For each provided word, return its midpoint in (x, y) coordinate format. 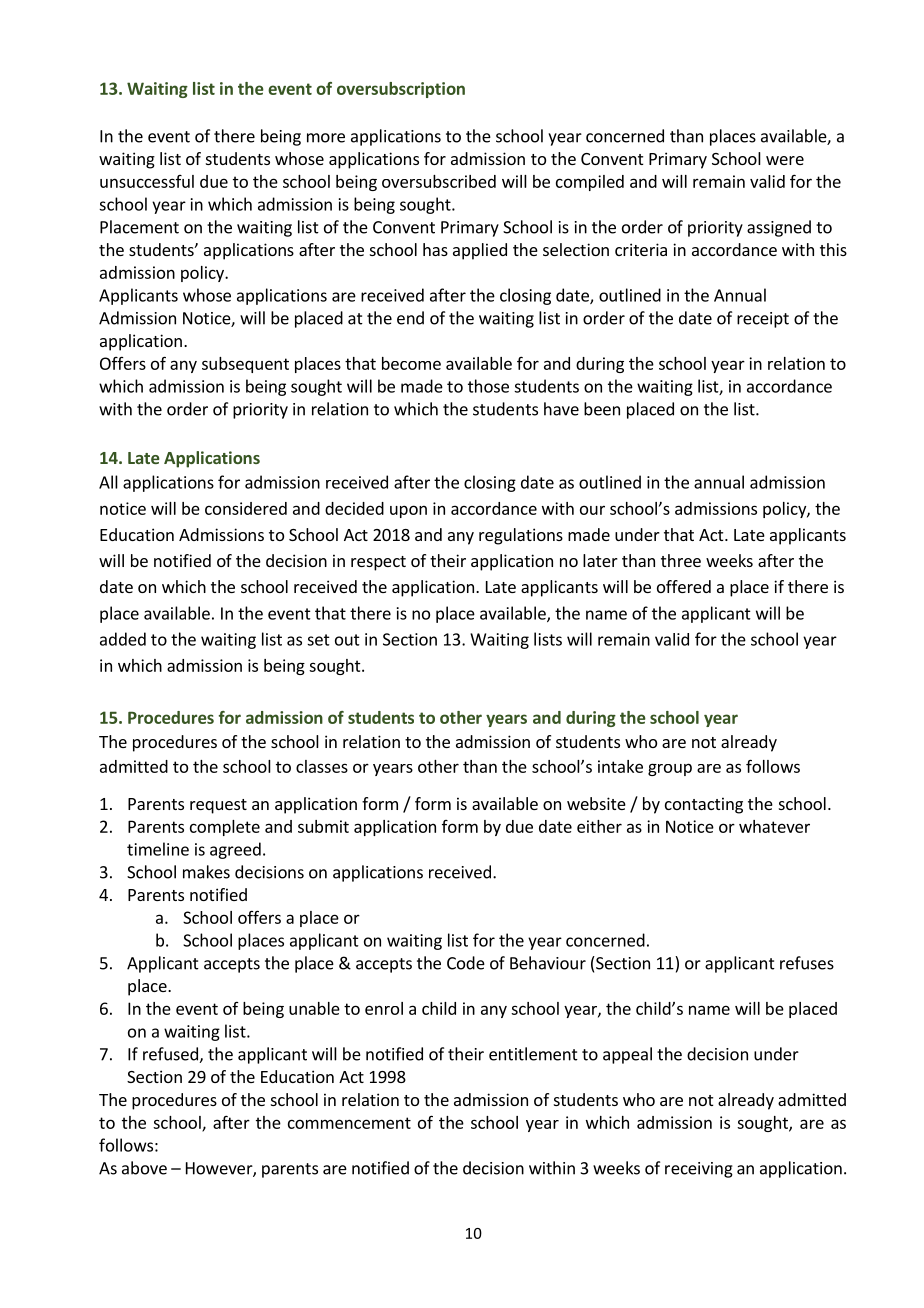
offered (684, 586)
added (123, 639)
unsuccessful (147, 181)
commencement (349, 1123)
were (785, 160)
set (318, 640)
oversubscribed (439, 181)
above (144, 1168)
